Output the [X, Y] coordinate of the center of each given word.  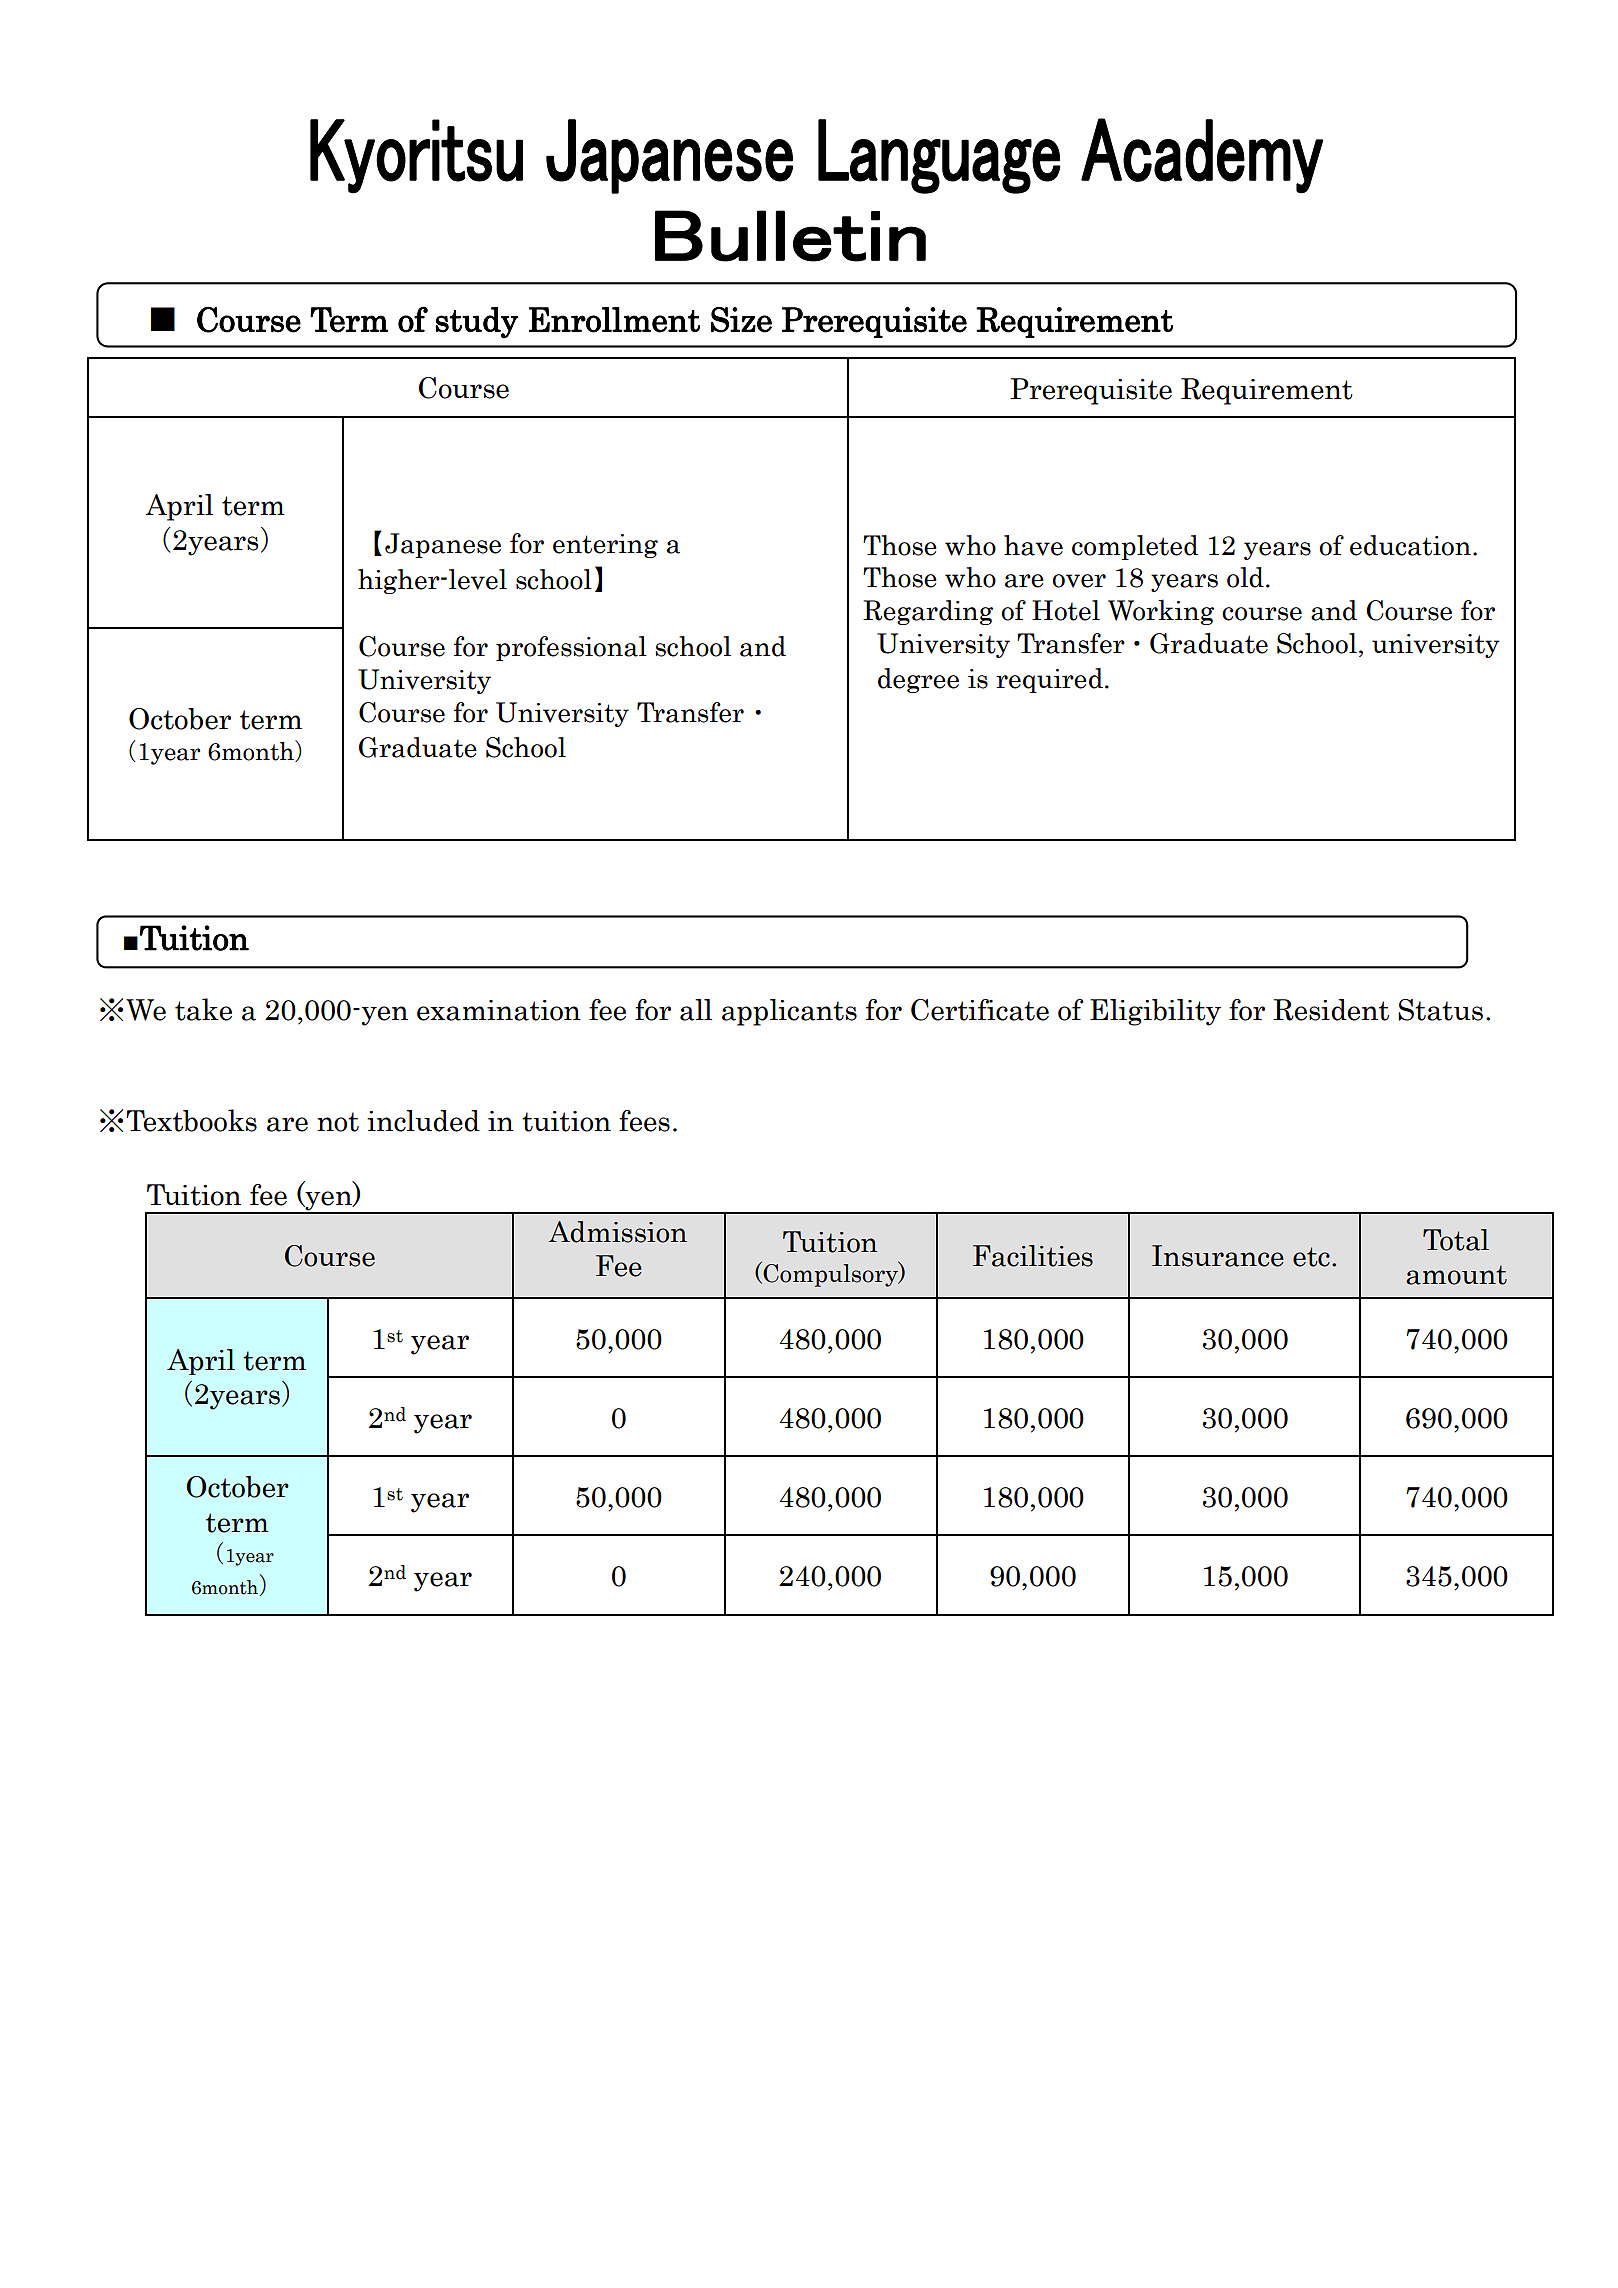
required [1049, 680]
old [1245, 577]
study [477, 323]
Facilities [1033, 1256]
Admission [617, 1232]
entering [605, 546]
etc [1311, 1257]
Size [741, 320]
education [1410, 545]
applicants [789, 1012]
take [203, 1009]
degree [918, 680]
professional [571, 648]
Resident [1331, 1010]
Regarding [928, 612]
